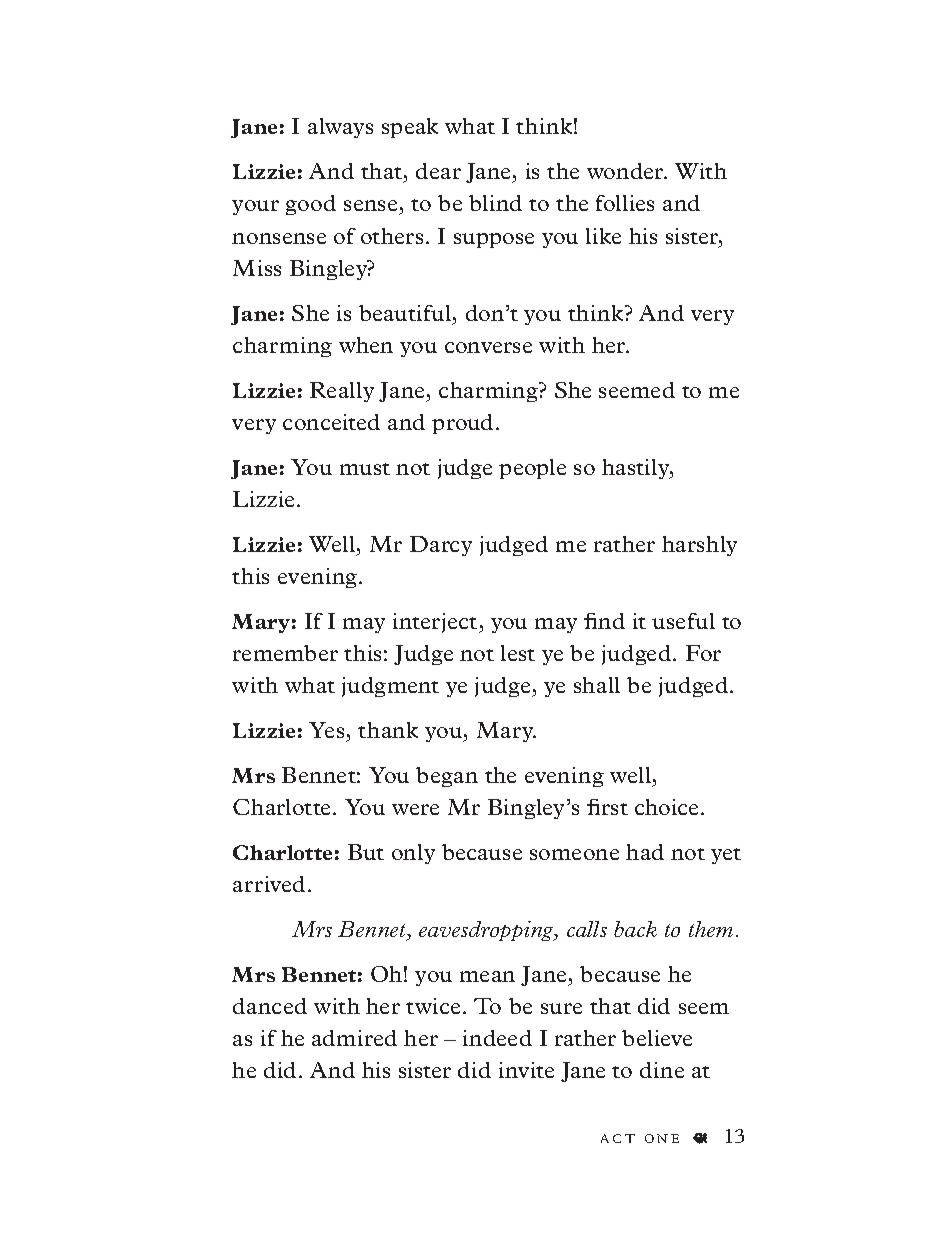 This screenshot has width=952, height=1233. I want to click on admired, so click(354, 1038).
